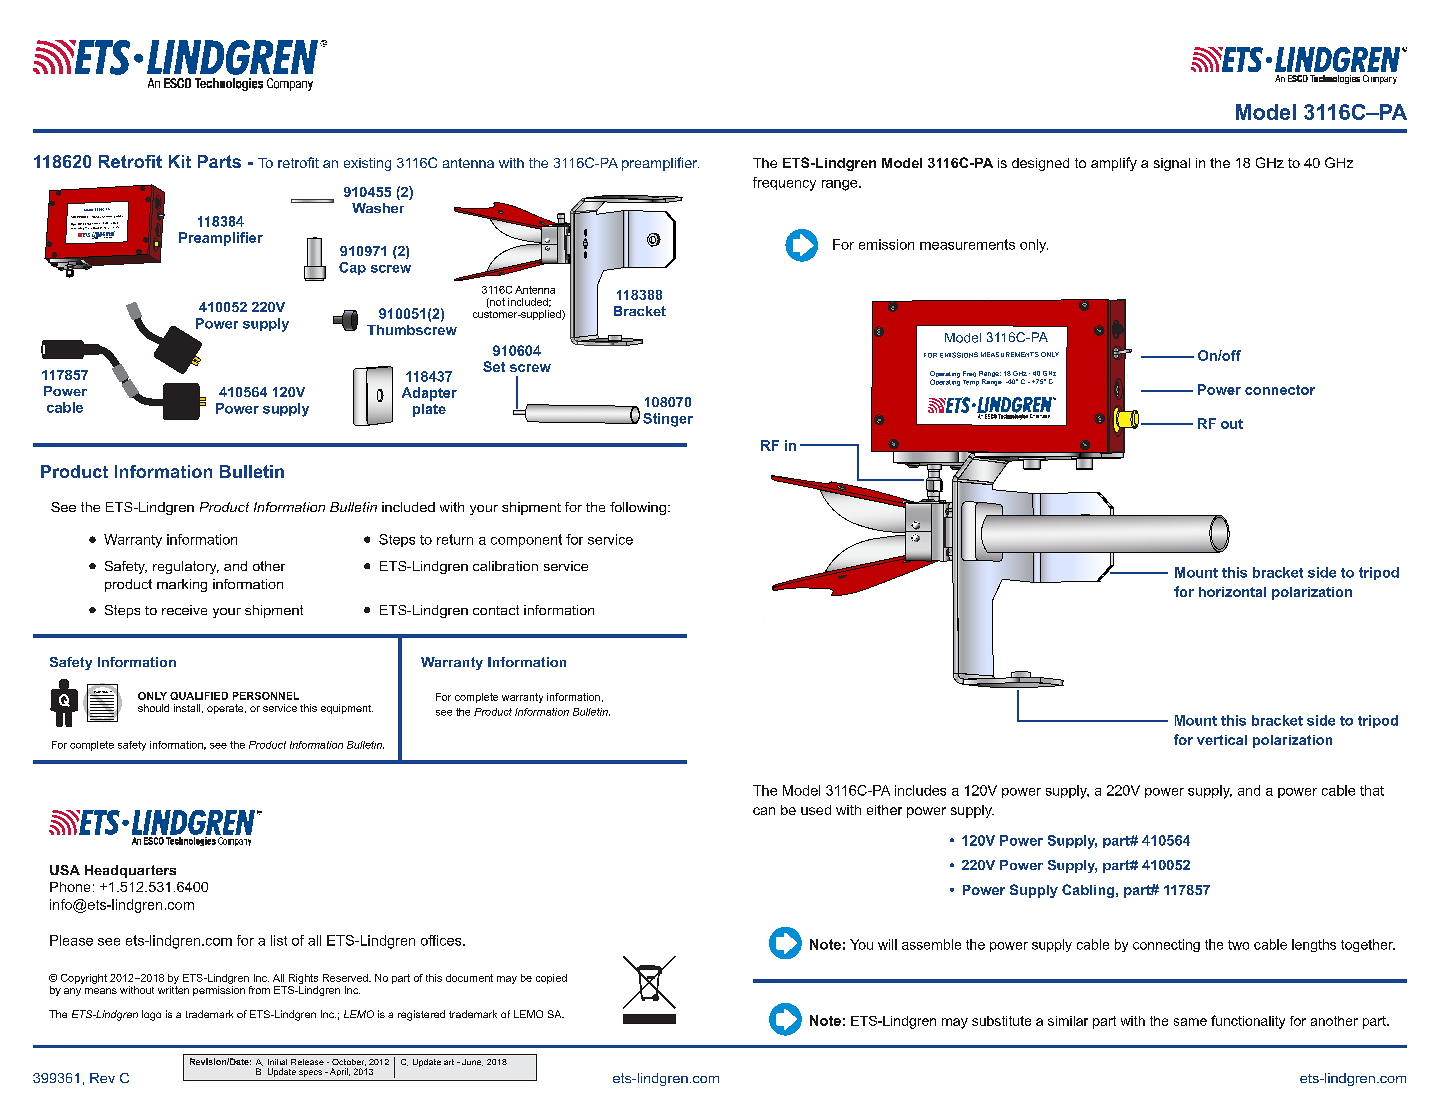 This page has width=1440, height=1112. I want to click on June, so click(472, 1062).
